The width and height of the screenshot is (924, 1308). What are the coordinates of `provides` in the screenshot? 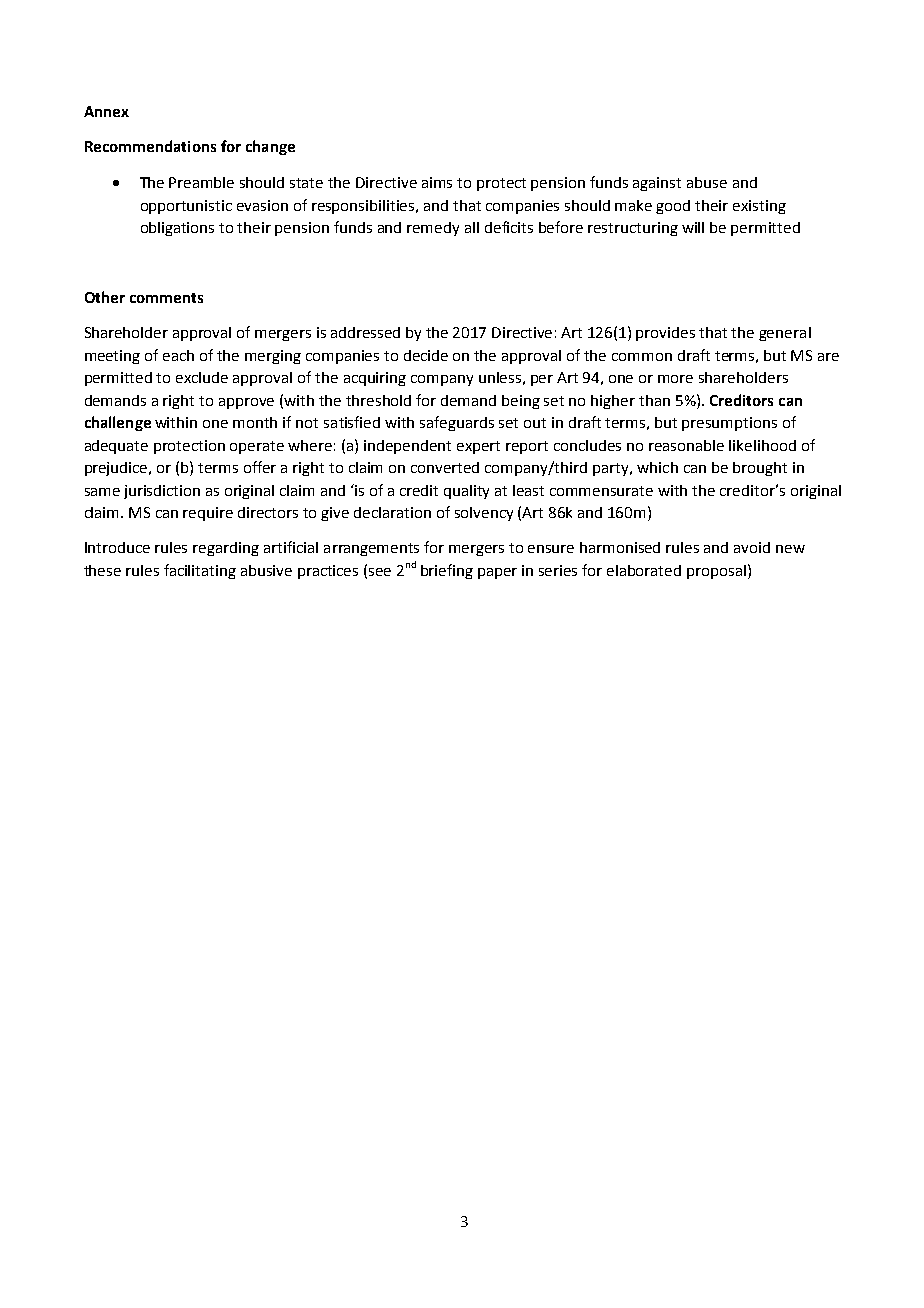 It's located at (665, 334).
